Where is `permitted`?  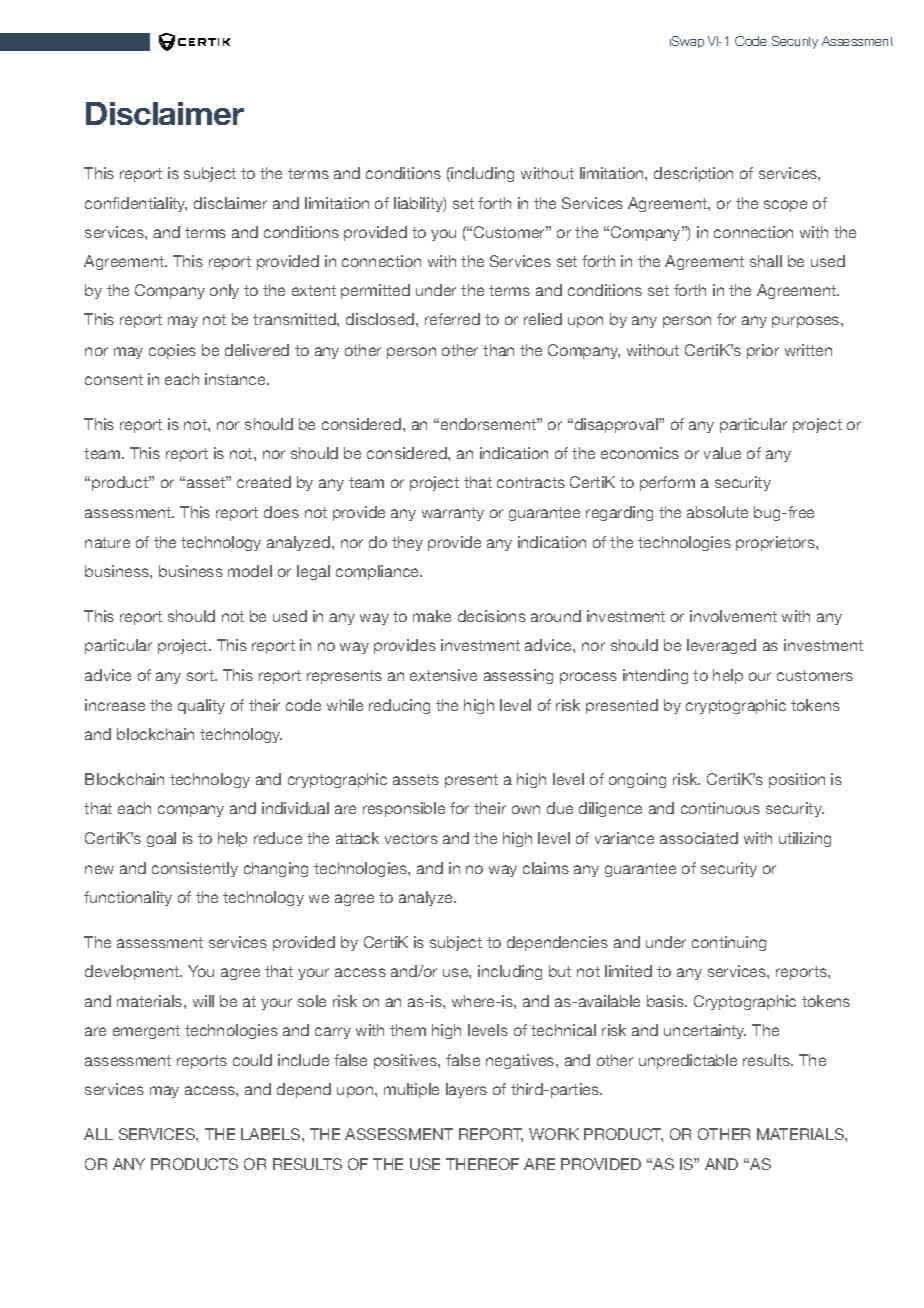
permitted is located at coordinates (375, 291).
